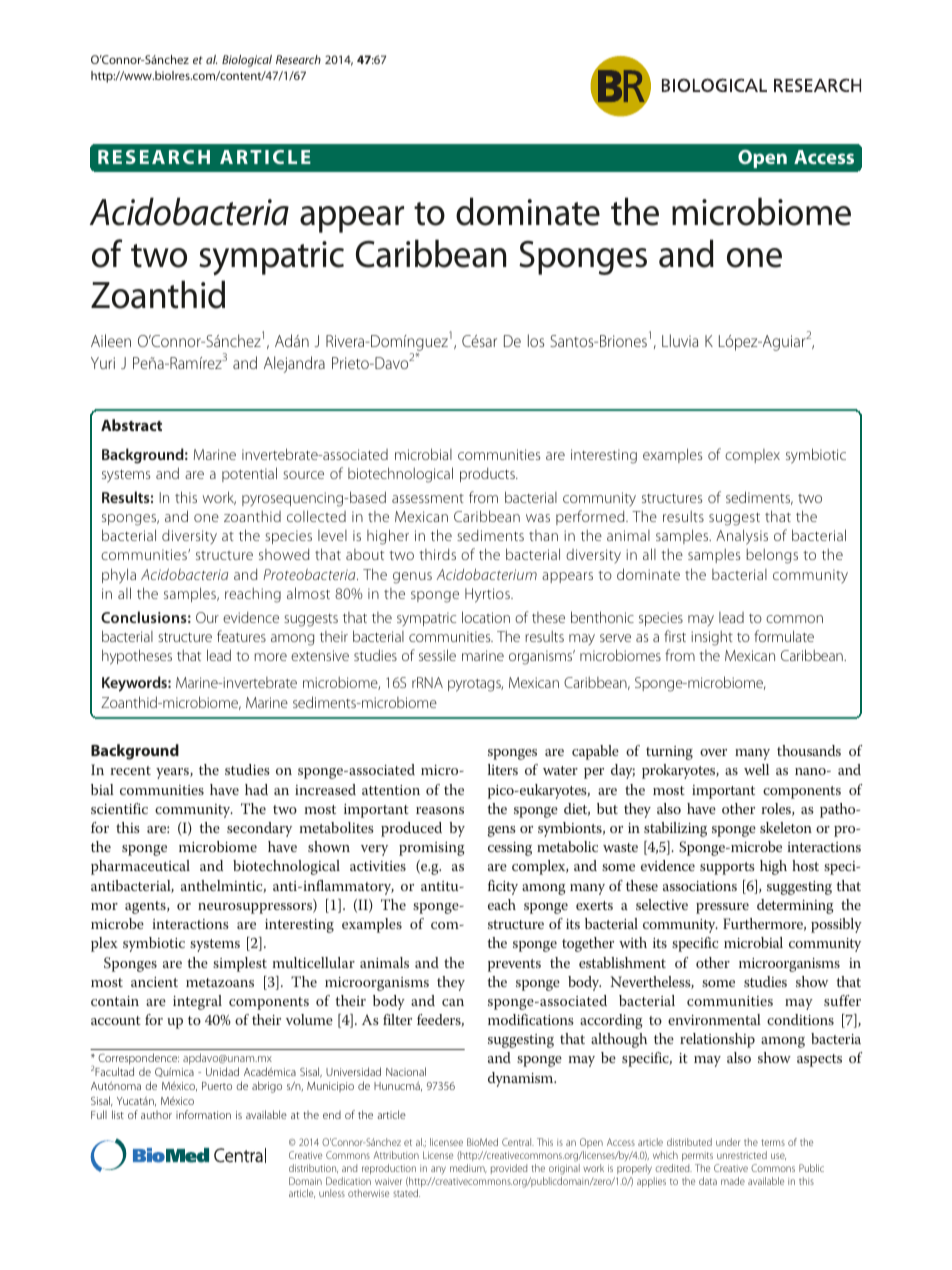 The height and width of the screenshot is (1270, 952). I want to click on promising, so click(432, 849).
